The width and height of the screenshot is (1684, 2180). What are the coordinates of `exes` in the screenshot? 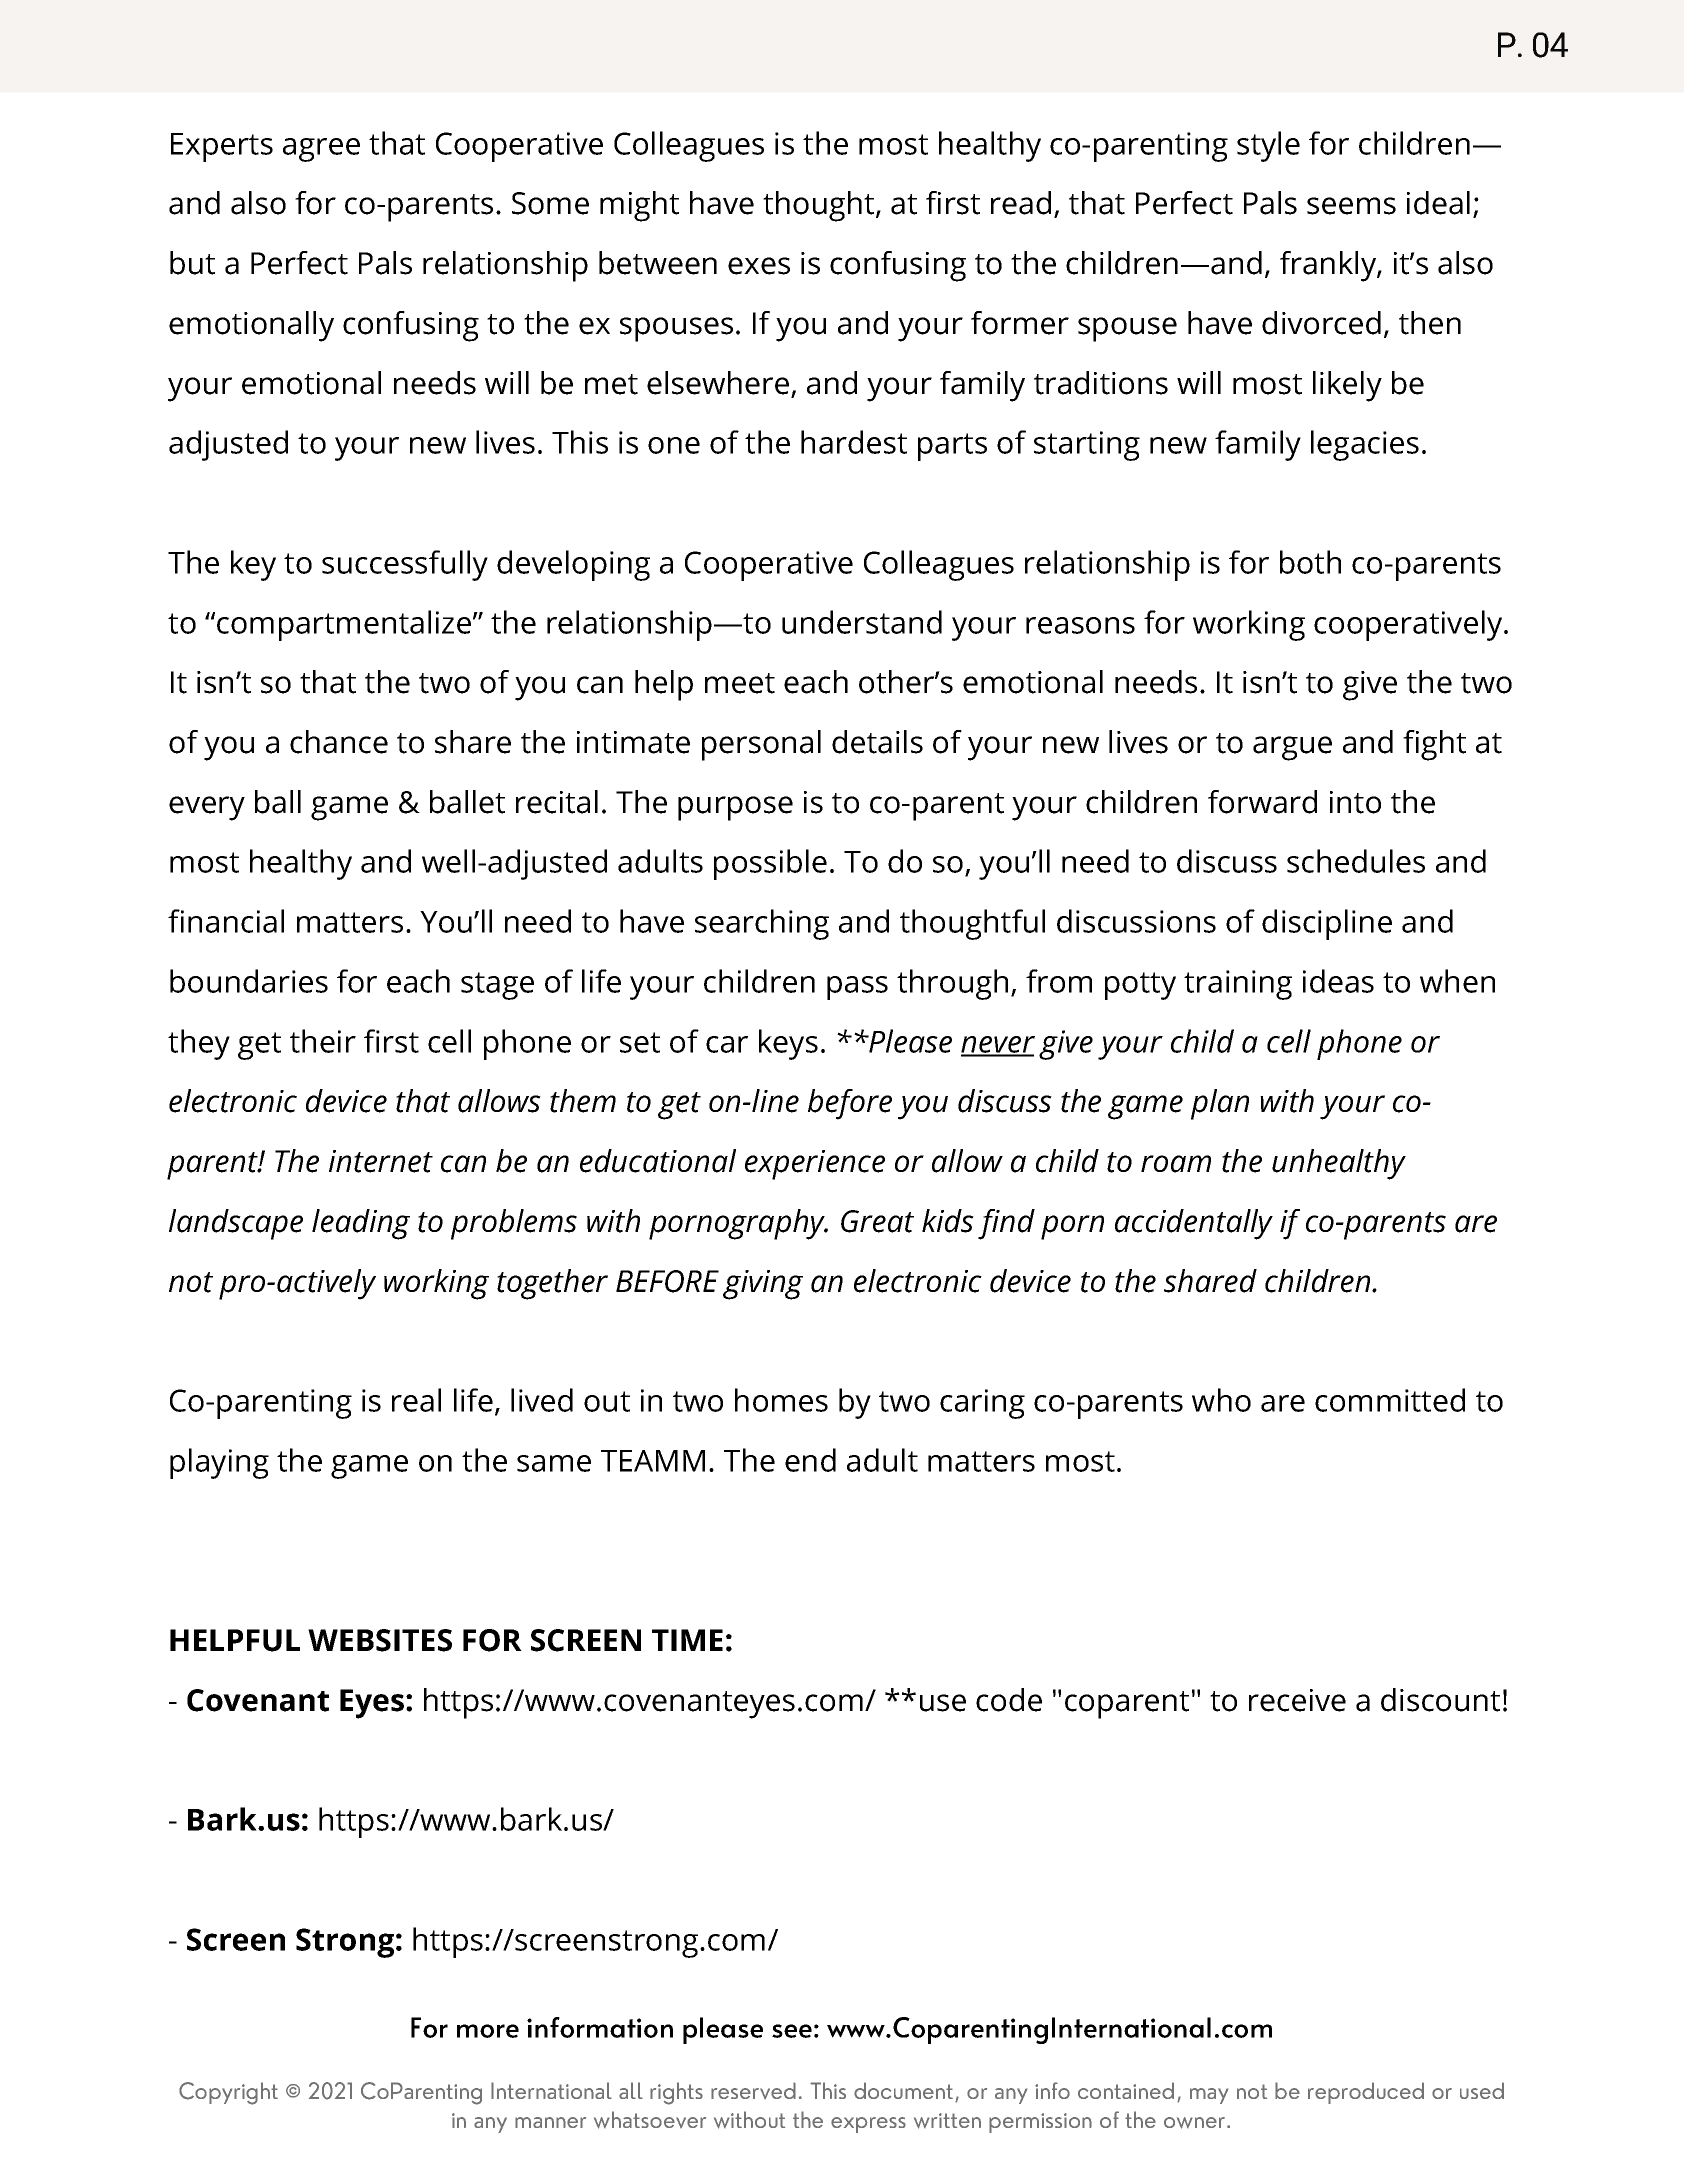 It's located at (759, 266).
